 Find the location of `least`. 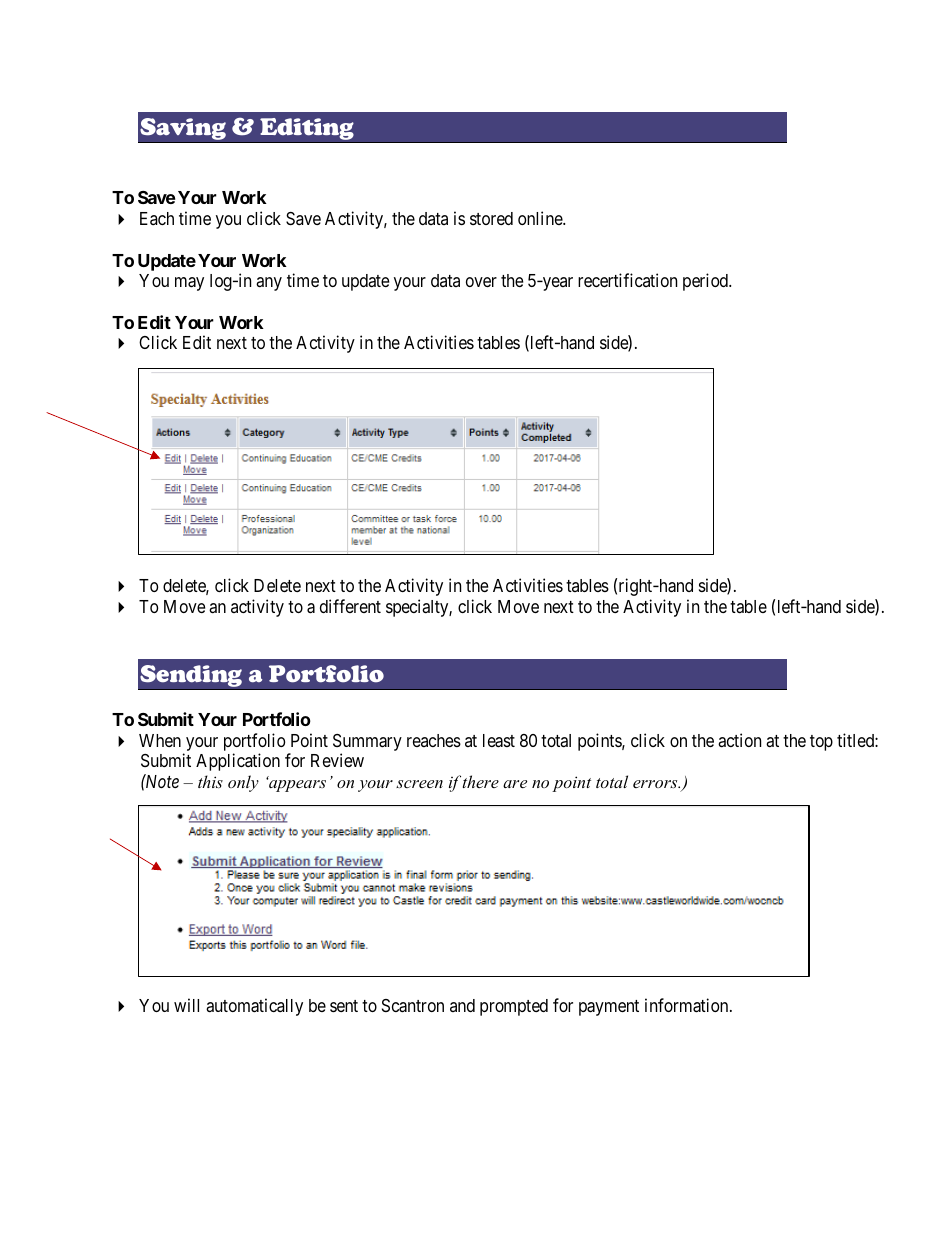

least is located at coordinates (499, 741).
